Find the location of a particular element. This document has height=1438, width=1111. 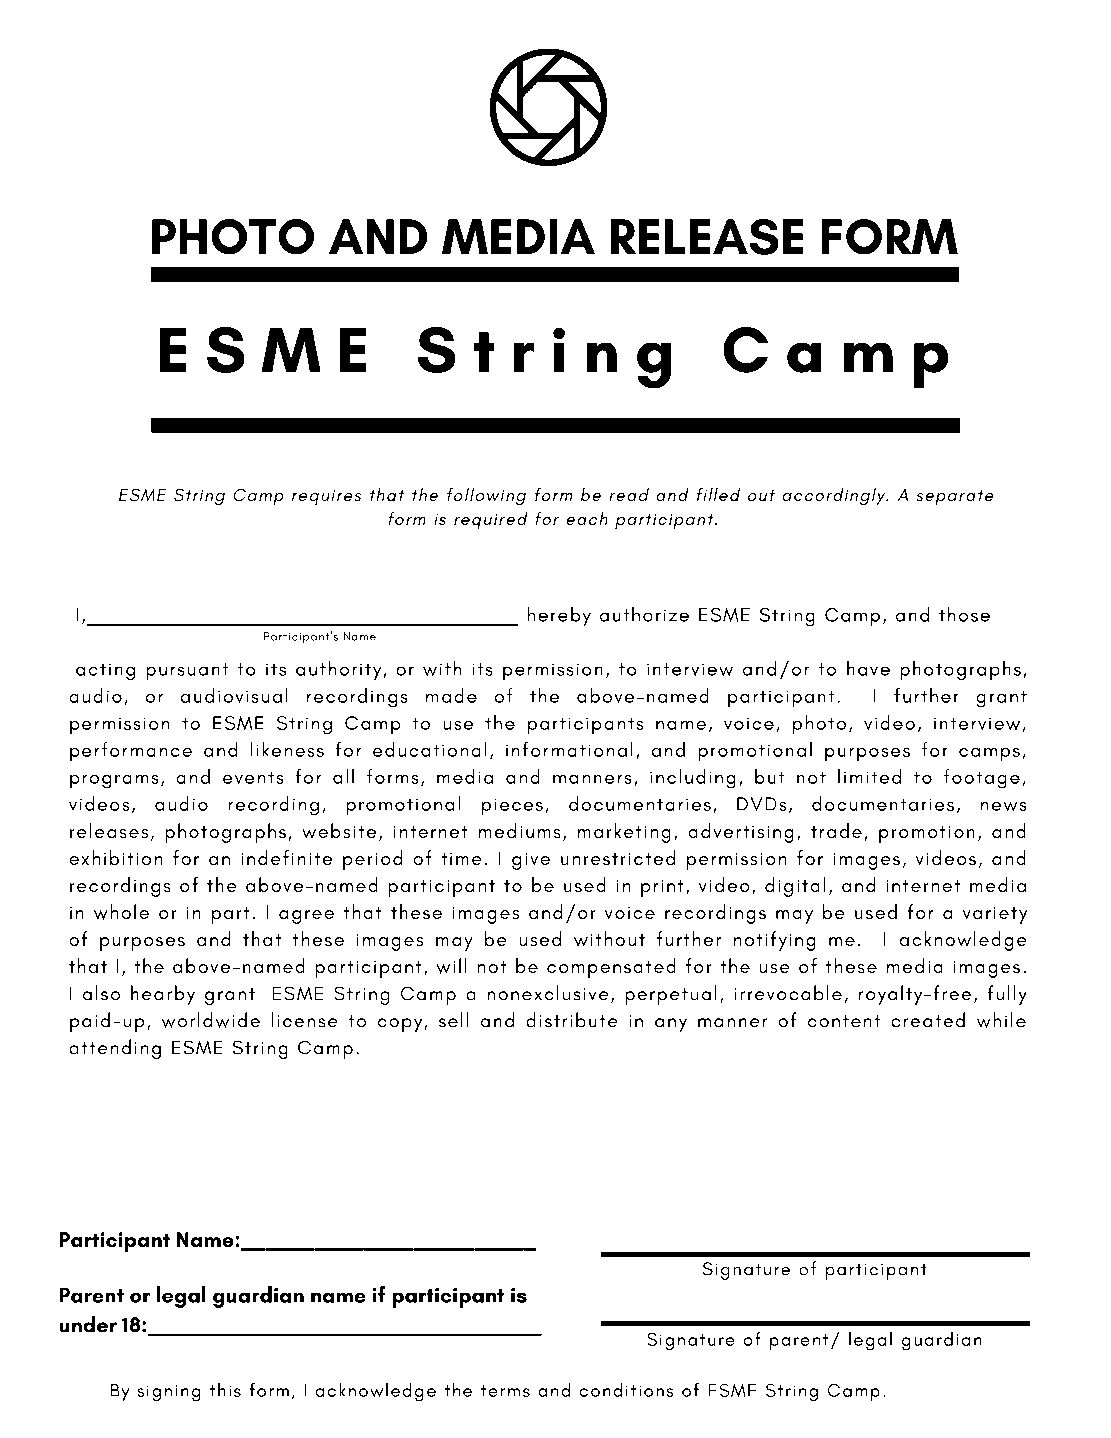

this is located at coordinates (225, 1389).
